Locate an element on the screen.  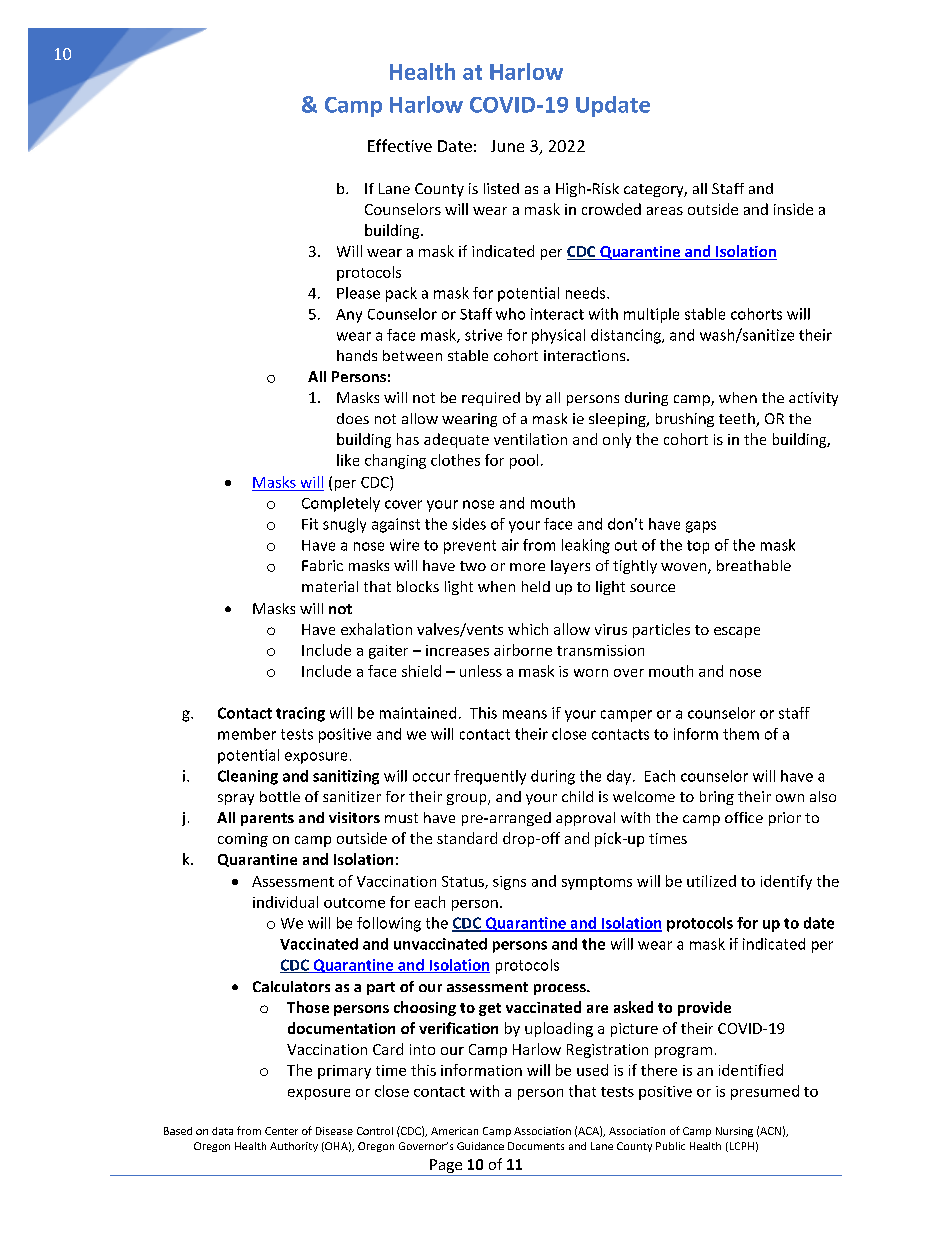
tracing is located at coordinates (300, 714).
